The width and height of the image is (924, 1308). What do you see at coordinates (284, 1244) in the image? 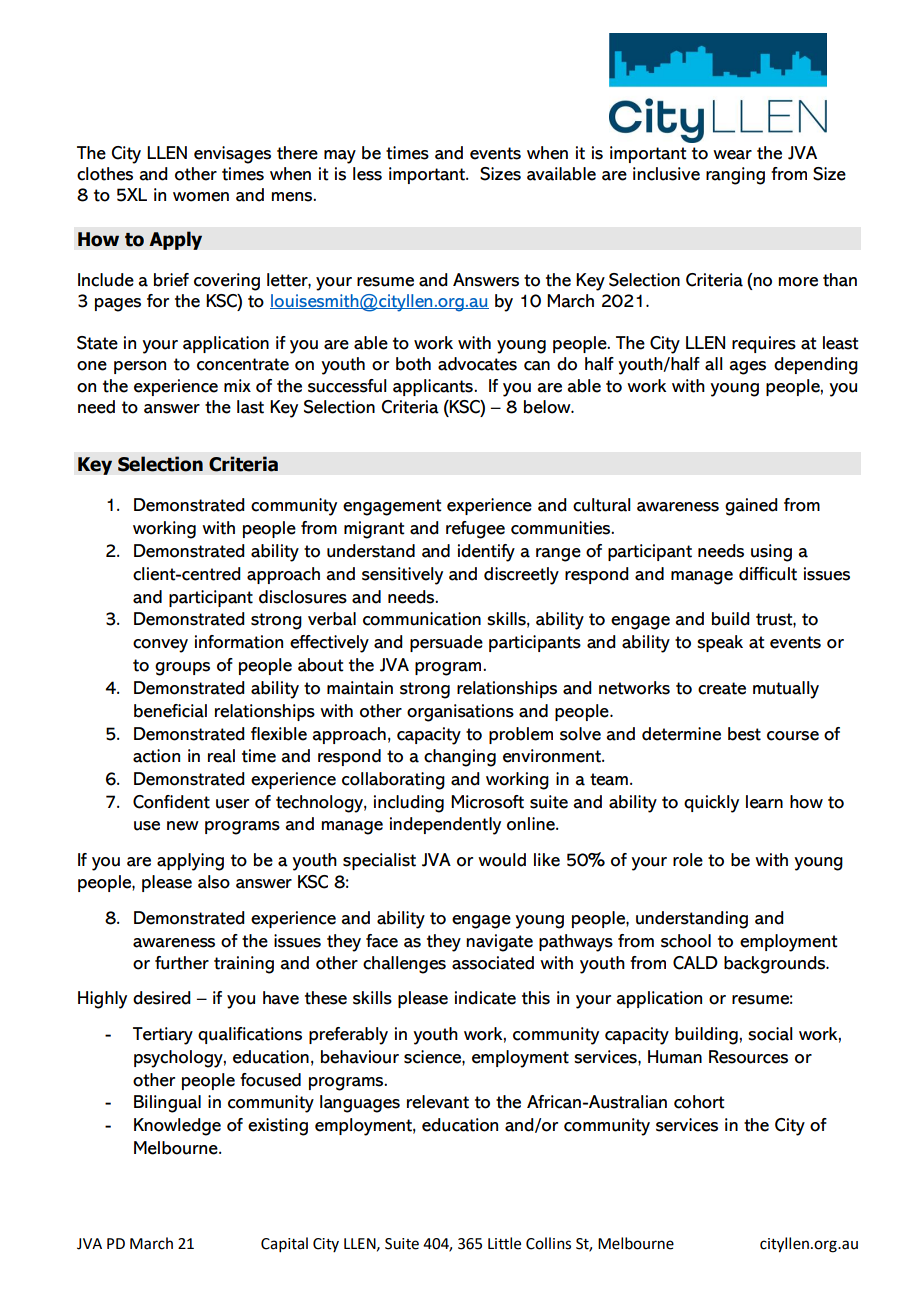
I see `Capital` at bounding box center [284, 1244].
